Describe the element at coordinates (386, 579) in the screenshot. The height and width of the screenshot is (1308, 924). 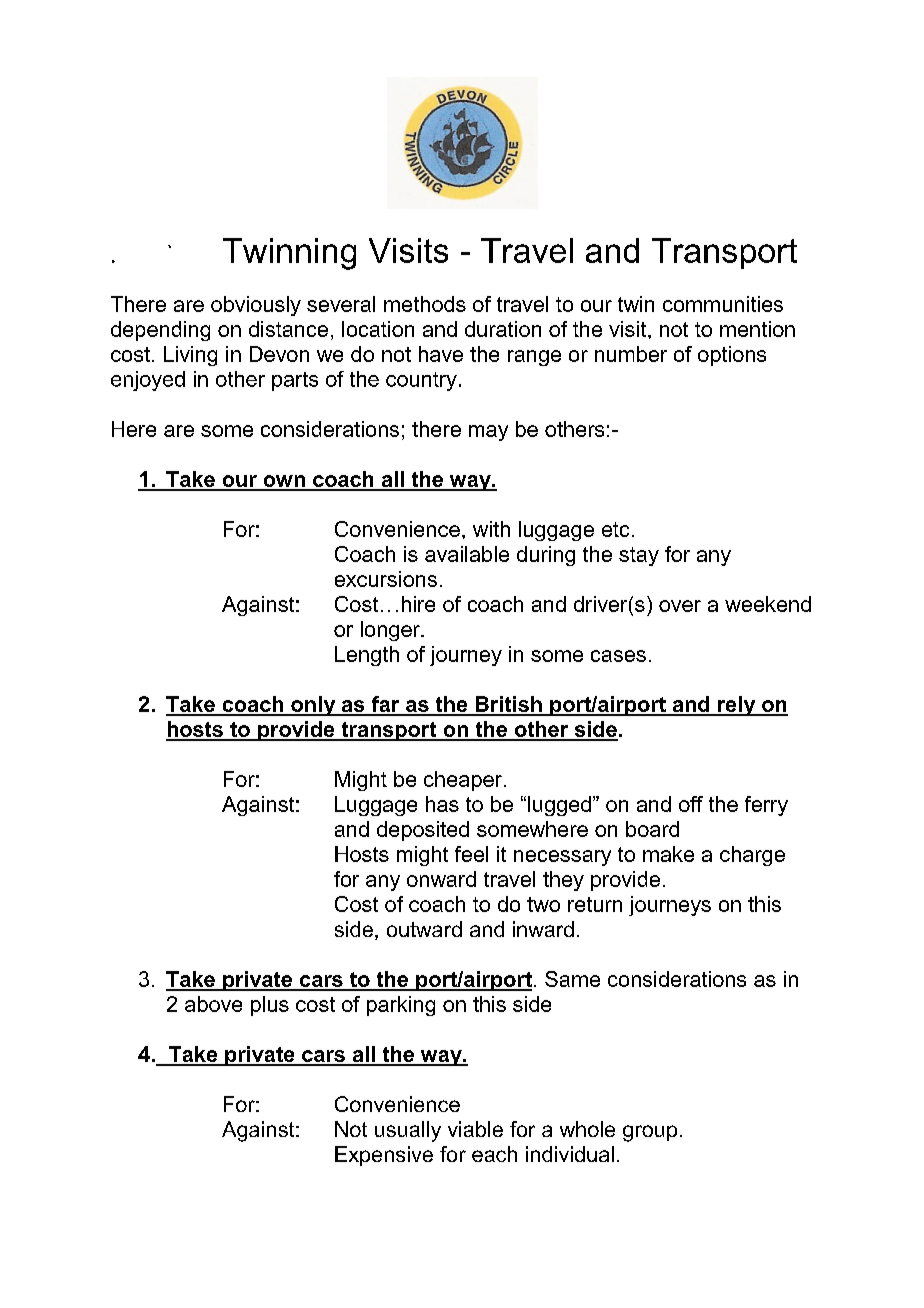
I see `excursions` at that location.
